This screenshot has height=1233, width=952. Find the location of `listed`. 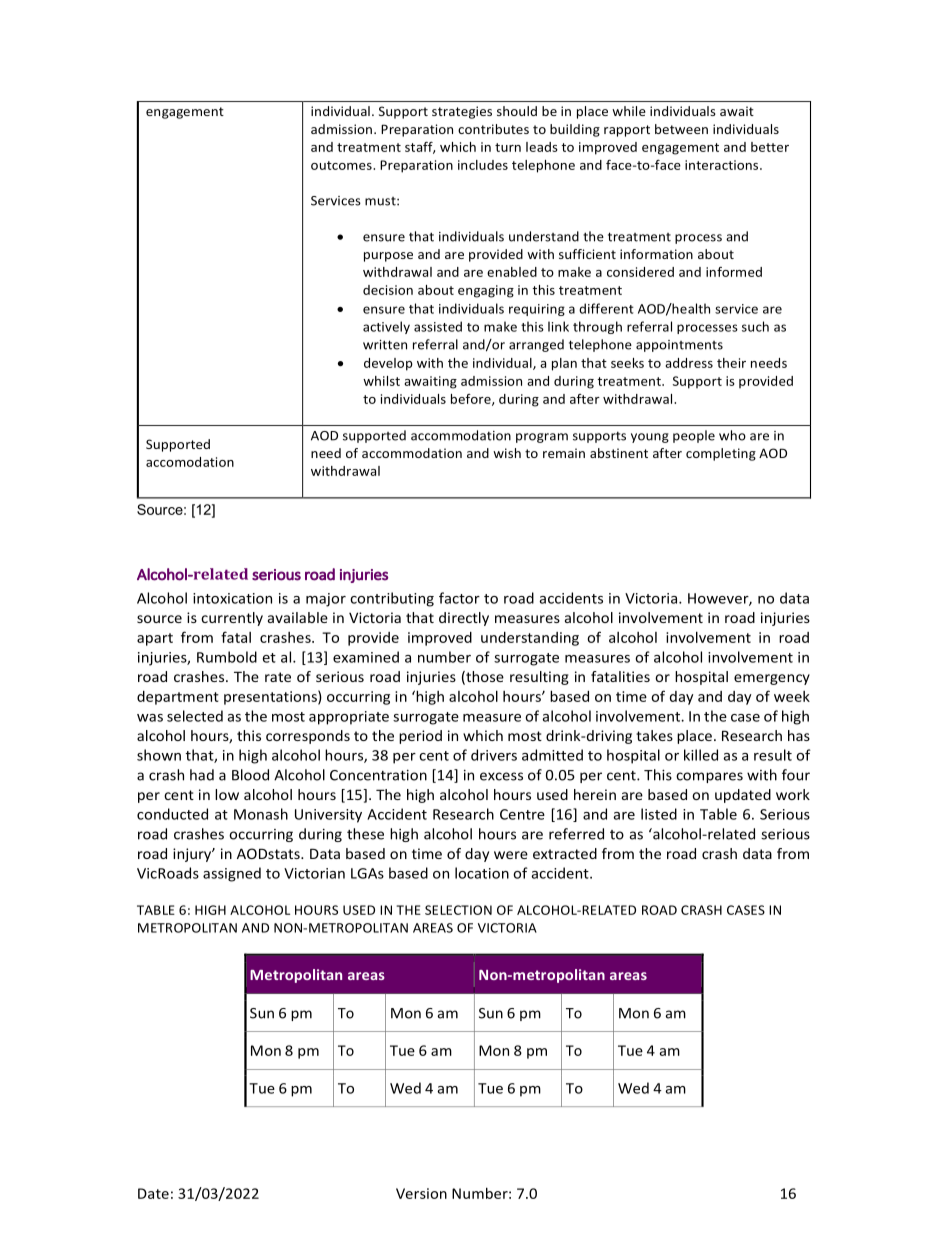

listed is located at coordinates (659, 814).
